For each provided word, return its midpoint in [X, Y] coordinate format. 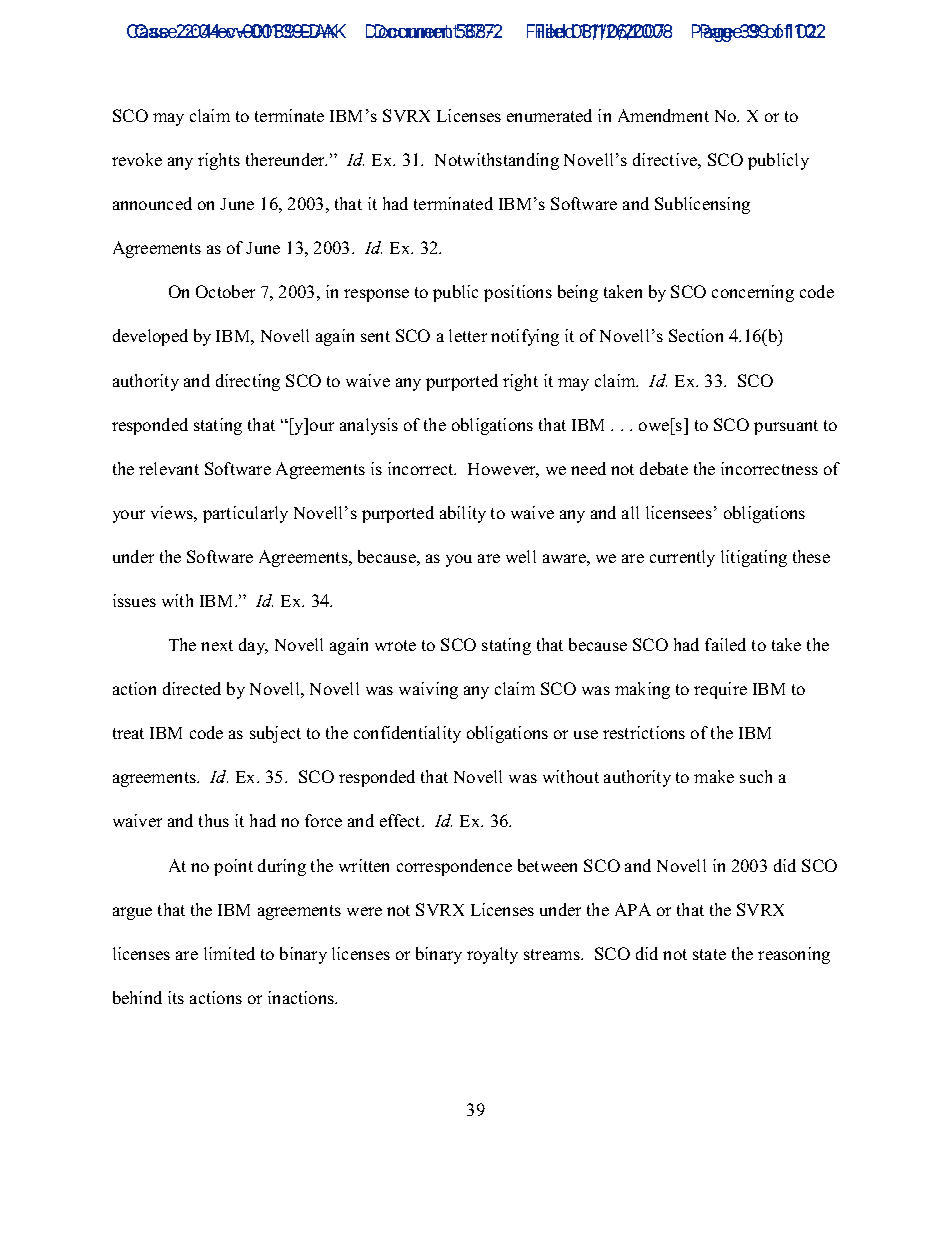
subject [275, 734]
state [709, 954]
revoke [137, 159]
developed [150, 337]
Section [696, 335]
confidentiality [407, 734]
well [521, 556]
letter [468, 335]
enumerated [549, 115]
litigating [754, 558]
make [714, 776]
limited [229, 953]
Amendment [663, 115]
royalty [492, 955]
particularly [245, 514]
